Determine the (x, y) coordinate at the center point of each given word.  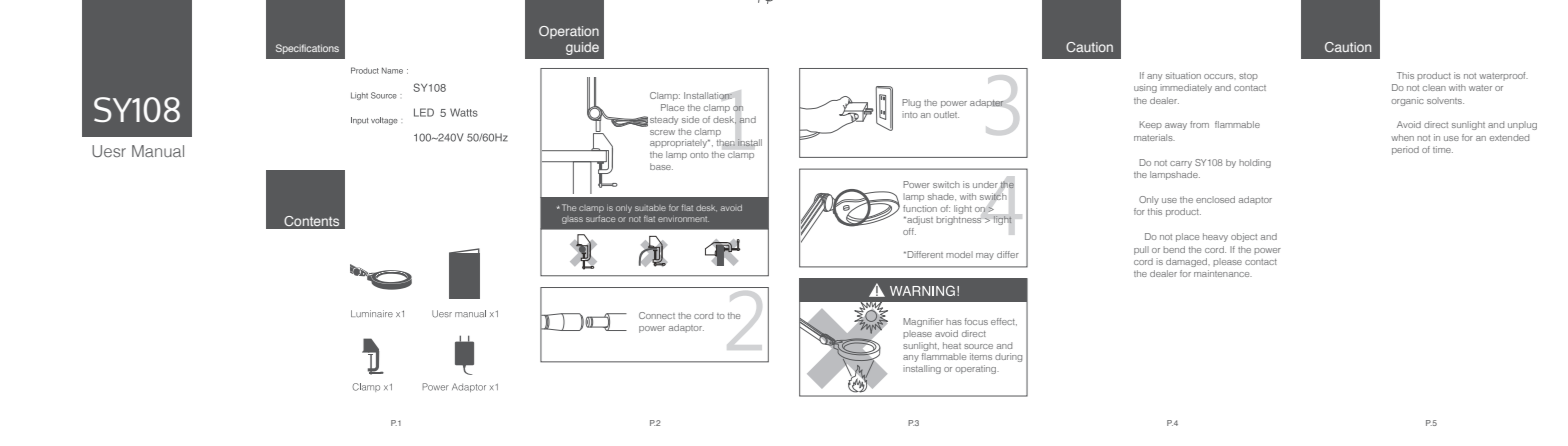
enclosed (1215, 199)
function (920, 208)
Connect (657, 315)
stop (1248, 77)
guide (582, 48)
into (910, 114)
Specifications (307, 49)
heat (952, 345)
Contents (311, 221)
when (1402, 137)
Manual (158, 151)
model (959, 254)
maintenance (1223, 273)
